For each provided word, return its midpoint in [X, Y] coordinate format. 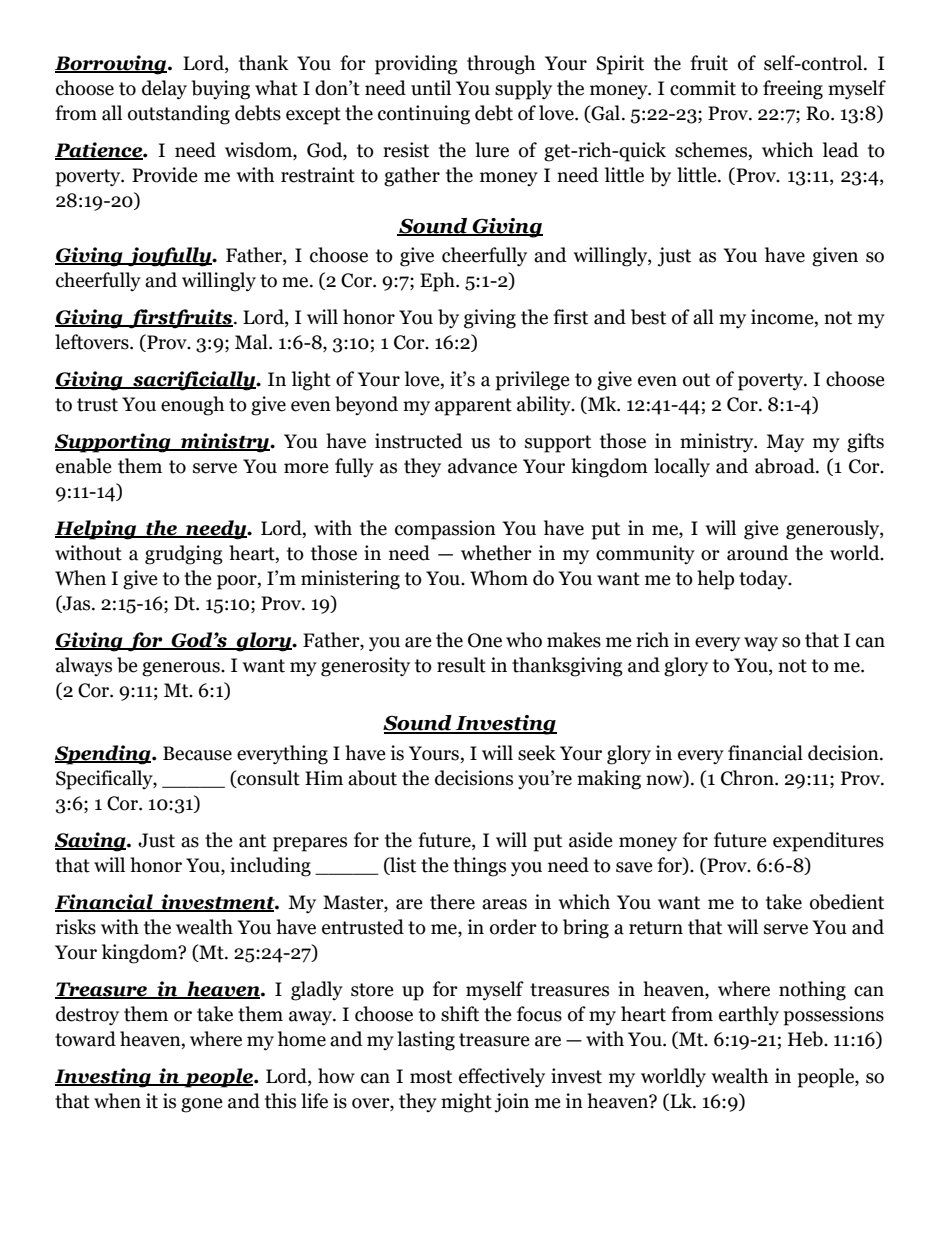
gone [202, 1105]
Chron [748, 778]
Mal [252, 342]
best [648, 317]
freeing [793, 90]
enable [84, 466]
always [84, 667]
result [461, 665]
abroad [786, 466]
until [431, 88]
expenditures [828, 842]
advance [482, 466]
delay [164, 90]
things [479, 867]
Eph [438, 282]
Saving [91, 842]
